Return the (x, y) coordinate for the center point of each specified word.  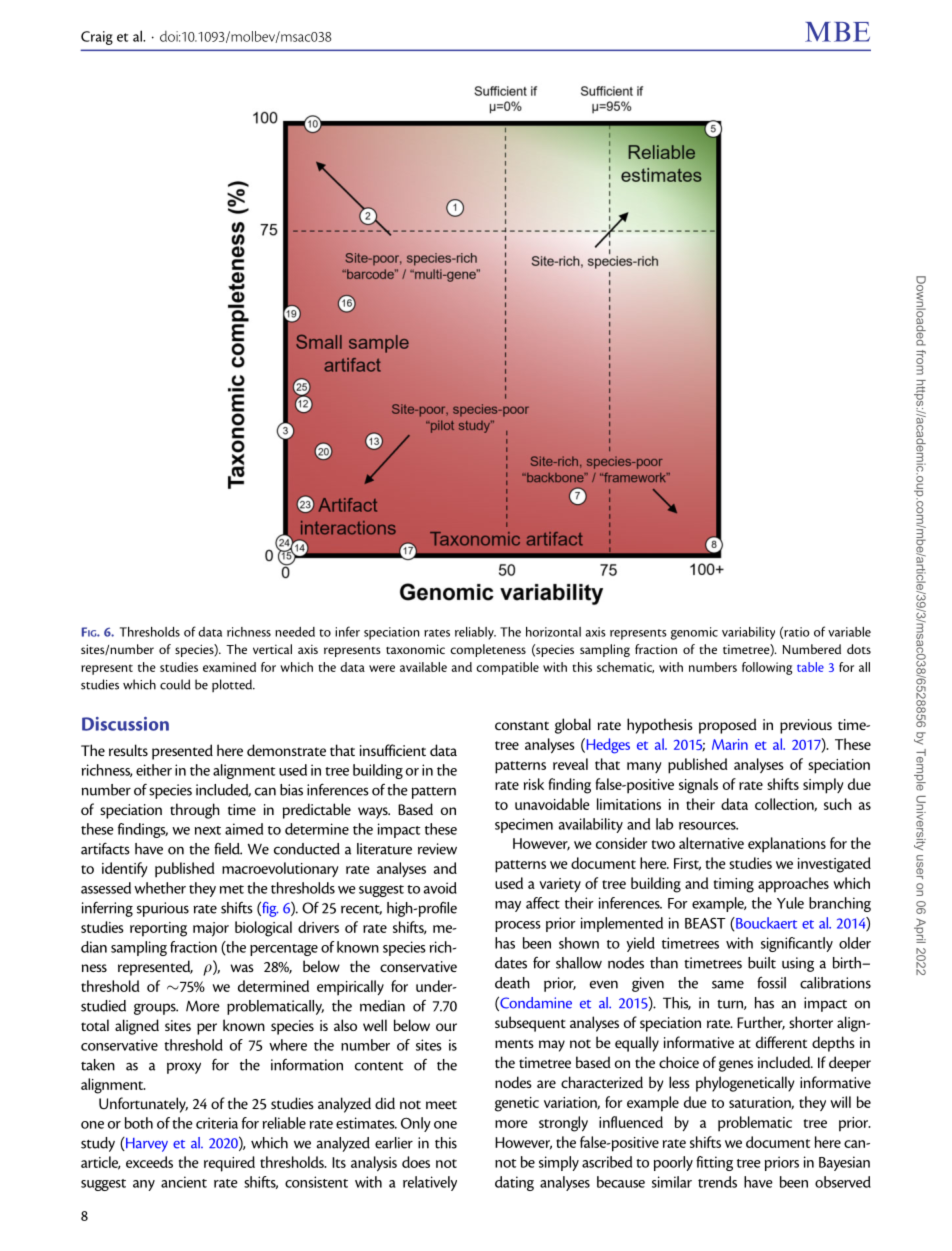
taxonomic (415, 649)
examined (229, 667)
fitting (714, 1163)
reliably (475, 633)
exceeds (149, 1162)
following (767, 668)
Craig (97, 38)
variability (748, 633)
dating (514, 1183)
